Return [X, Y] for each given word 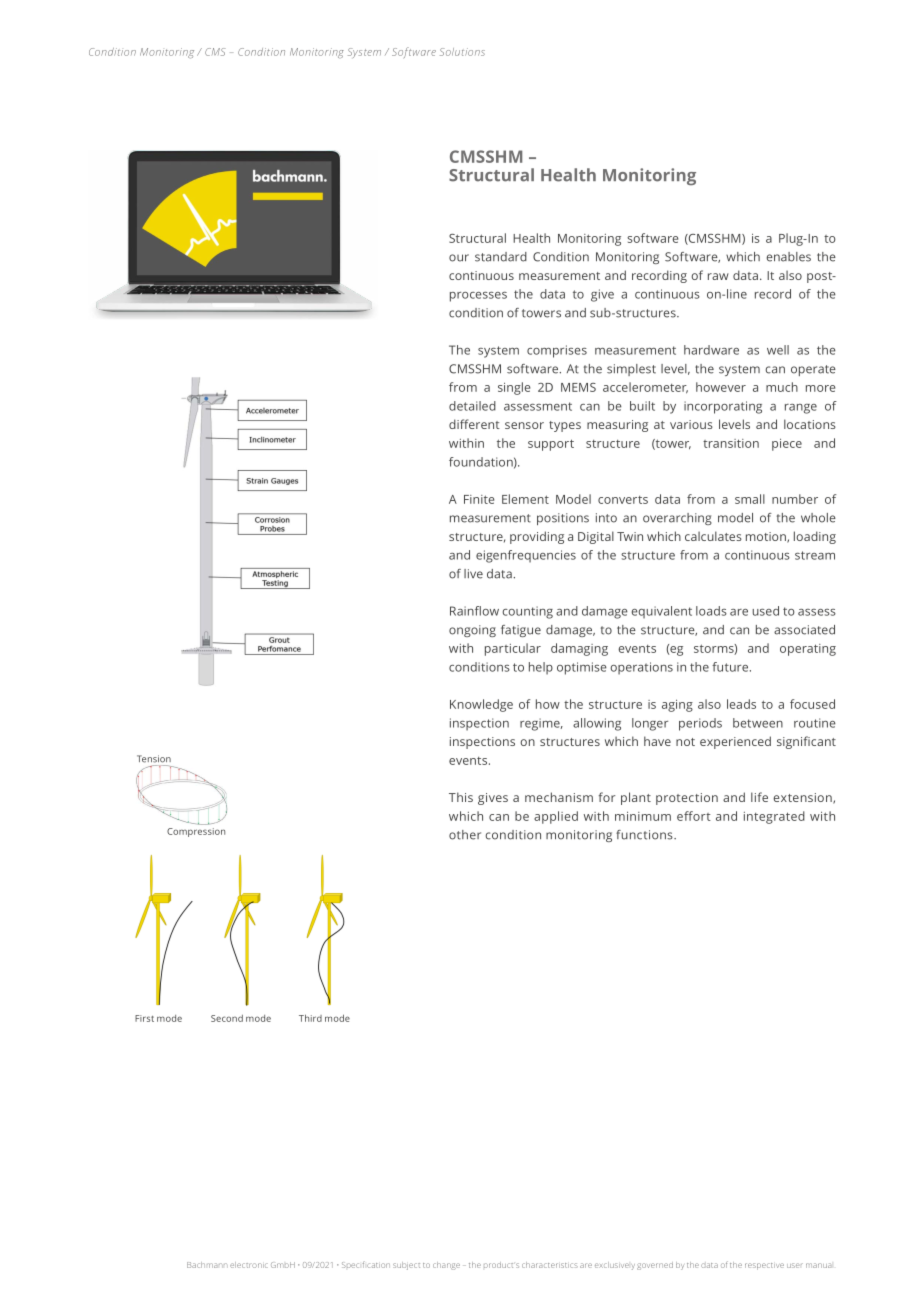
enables [789, 257]
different [474, 424]
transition [731, 443]
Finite [479, 499]
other [465, 835]
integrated [774, 817]
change [446, 1266]
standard [501, 257]
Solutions [462, 52]
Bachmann [207, 1265]
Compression [196, 832]
